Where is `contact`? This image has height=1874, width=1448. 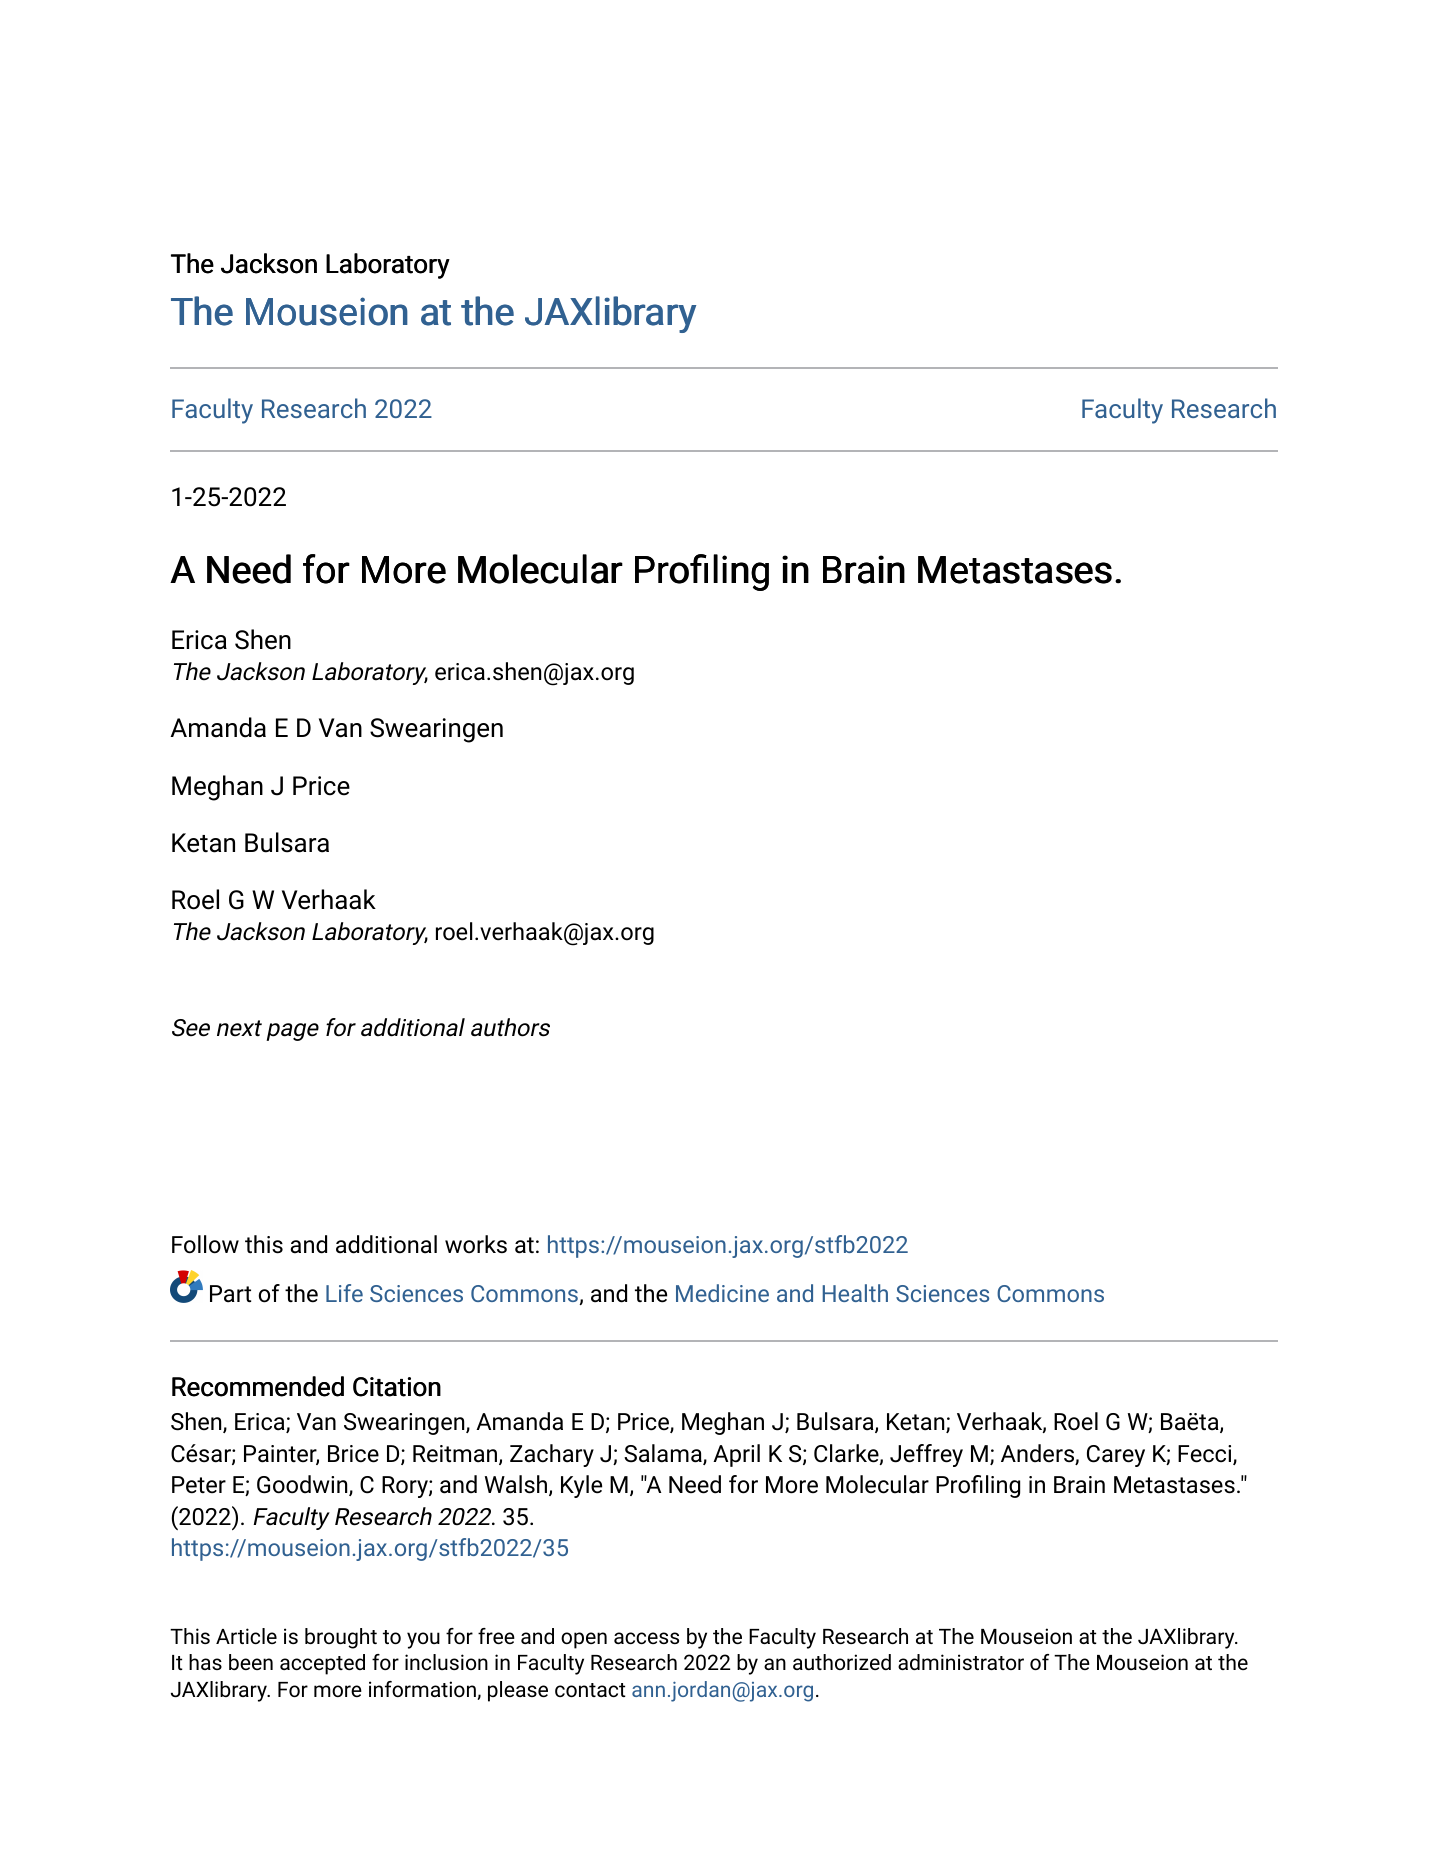 contact is located at coordinates (590, 1690).
